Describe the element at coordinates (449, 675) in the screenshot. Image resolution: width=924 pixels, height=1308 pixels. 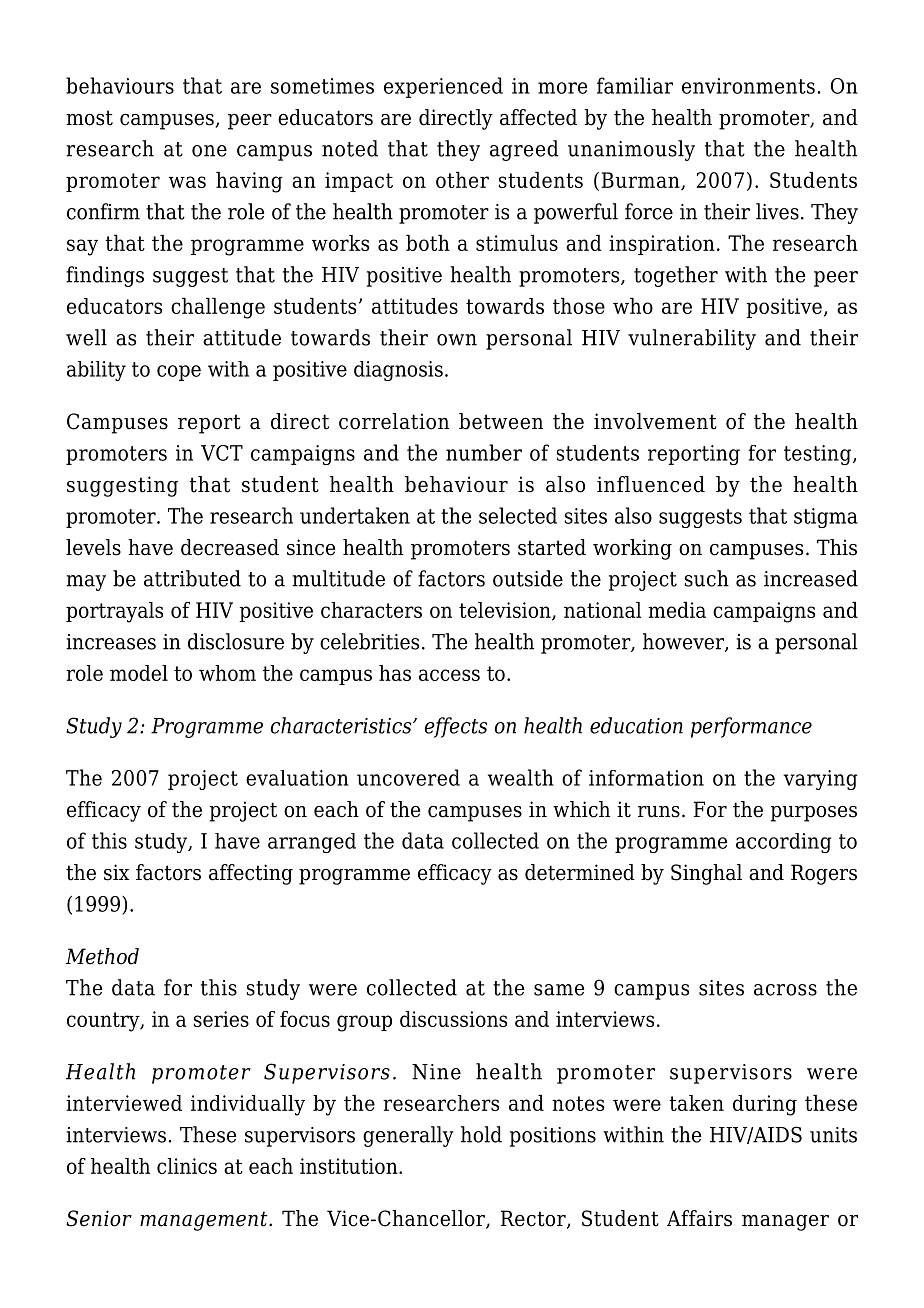
I see `access` at that location.
